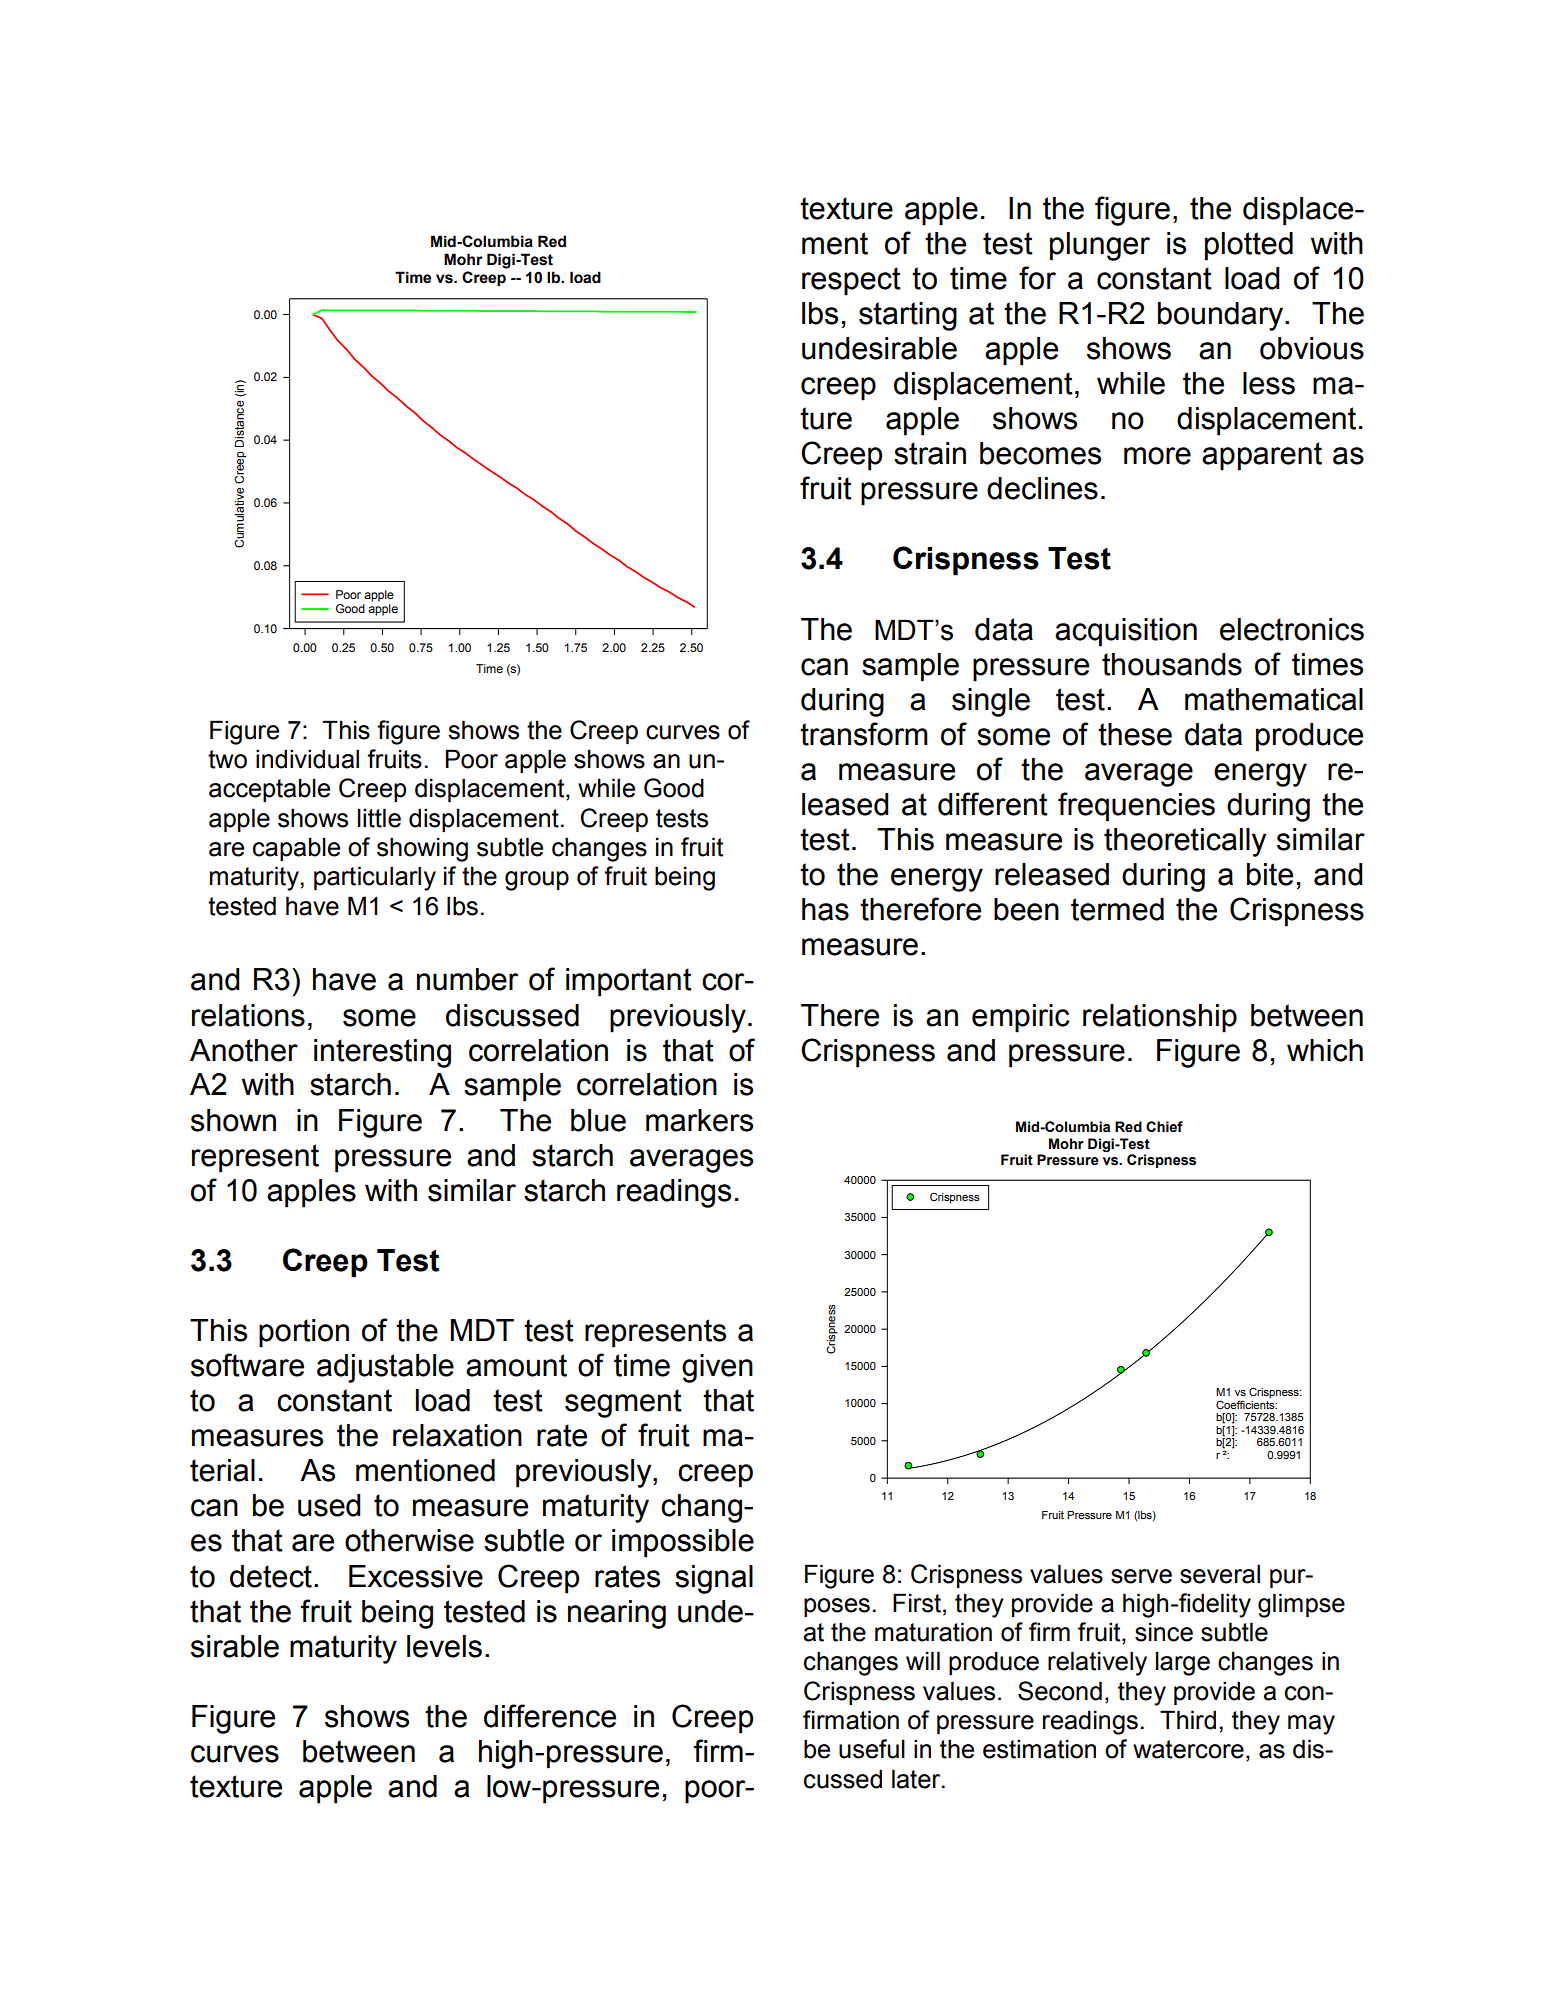  Describe the element at coordinates (1222, 316) in the document. I see `boundary` at that location.
